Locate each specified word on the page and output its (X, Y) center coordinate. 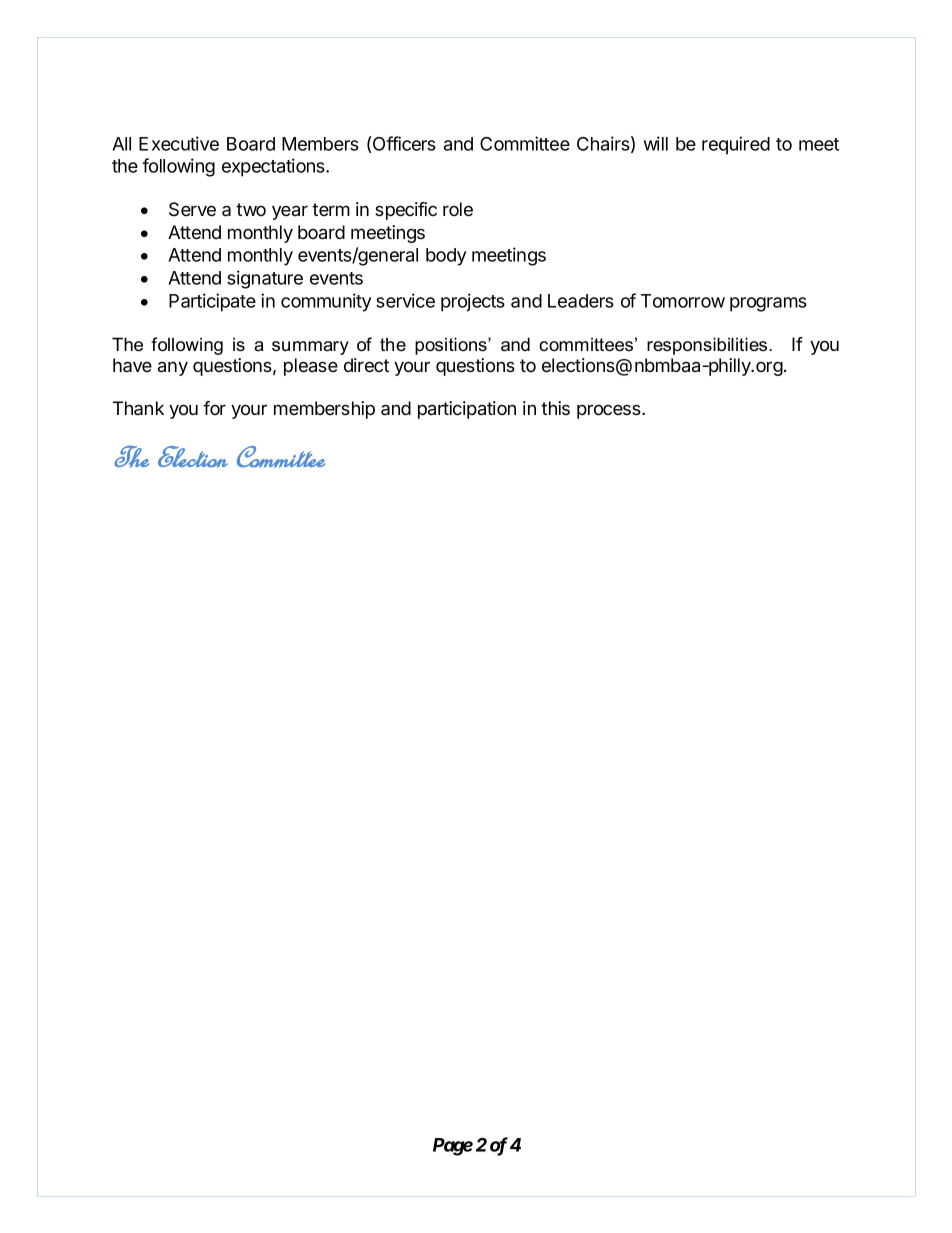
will (656, 143)
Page (453, 1147)
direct (366, 365)
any (173, 369)
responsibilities (708, 346)
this (555, 408)
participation (467, 410)
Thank (138, 408)
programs (768, 304)
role (458, 209)
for (214, 408)
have (132, 365)
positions (452, 346)
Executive (179, 143)
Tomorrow (683, 301)
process (610, 411)
